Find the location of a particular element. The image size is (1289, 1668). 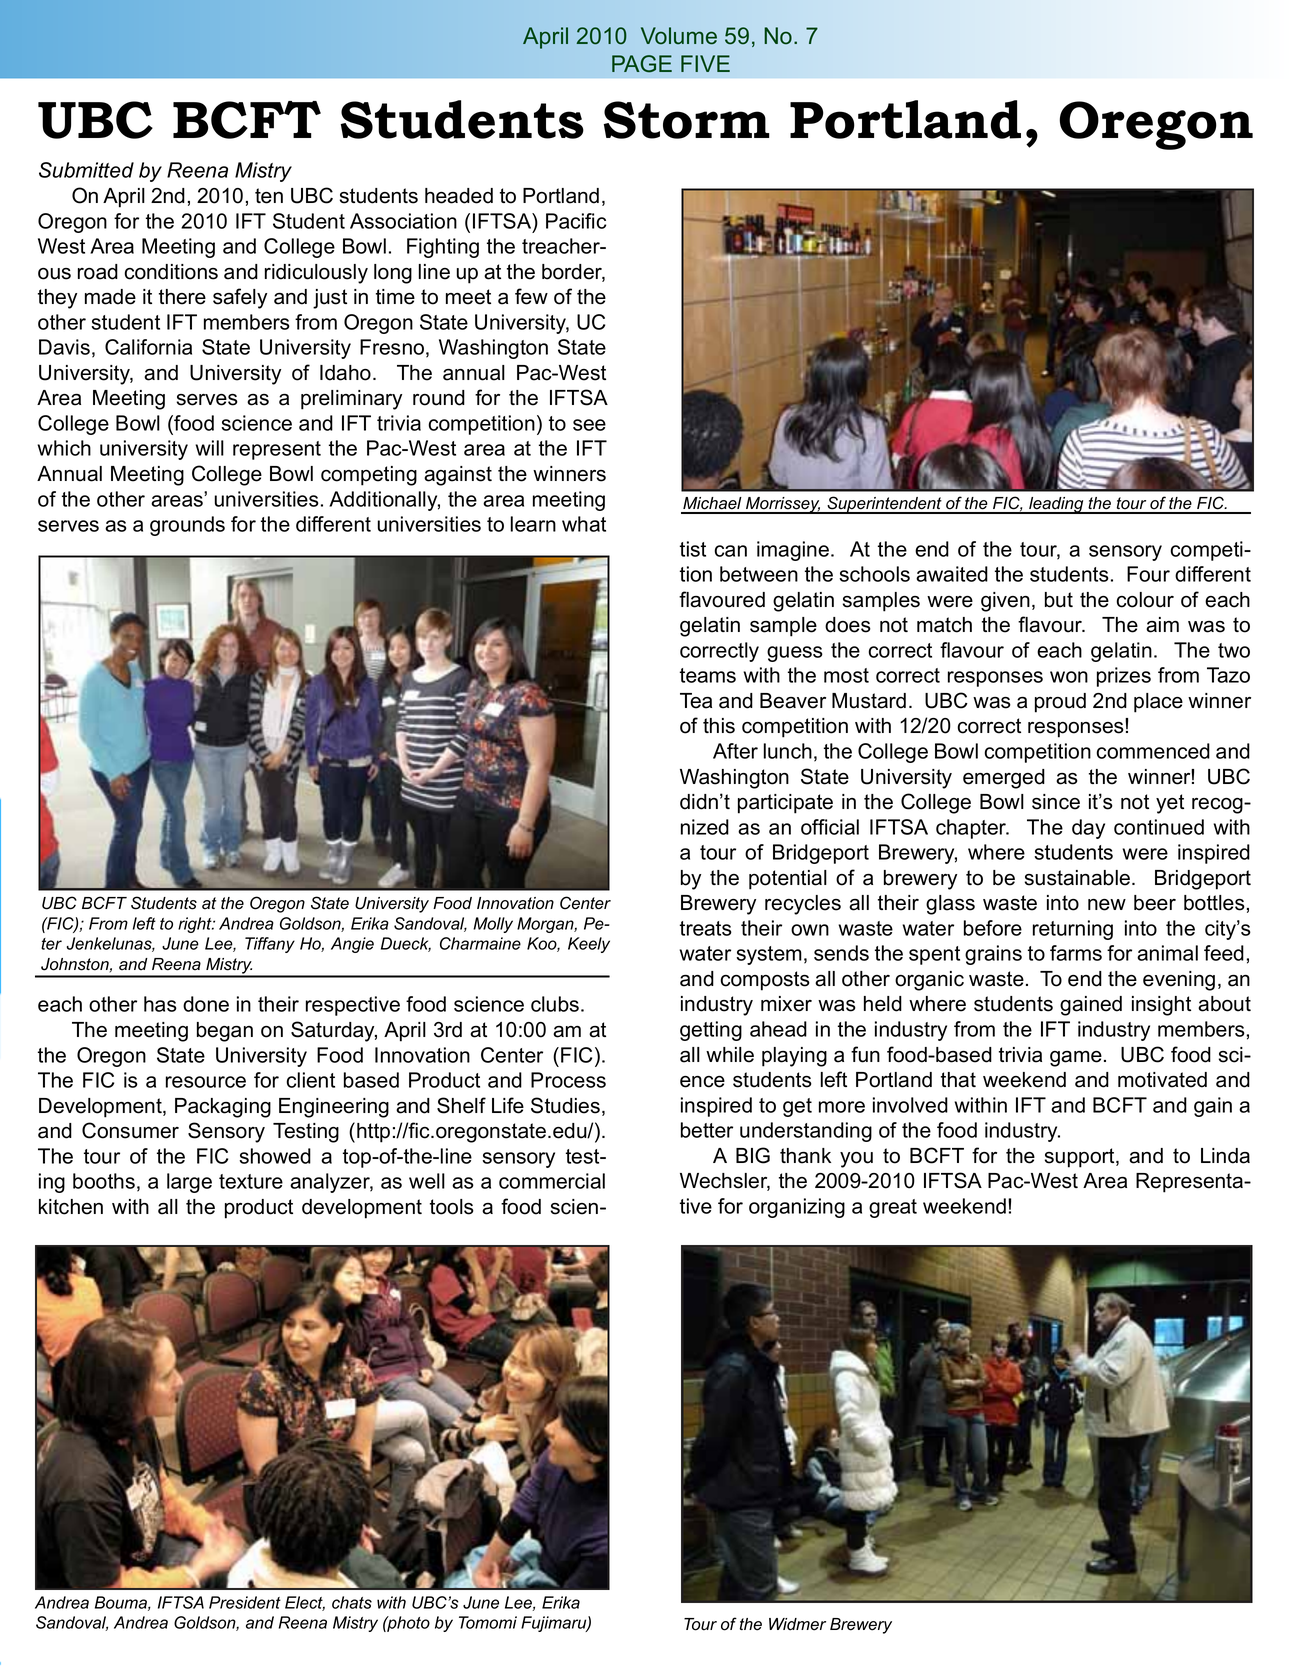

participate is located at coordinates (785, 804).
